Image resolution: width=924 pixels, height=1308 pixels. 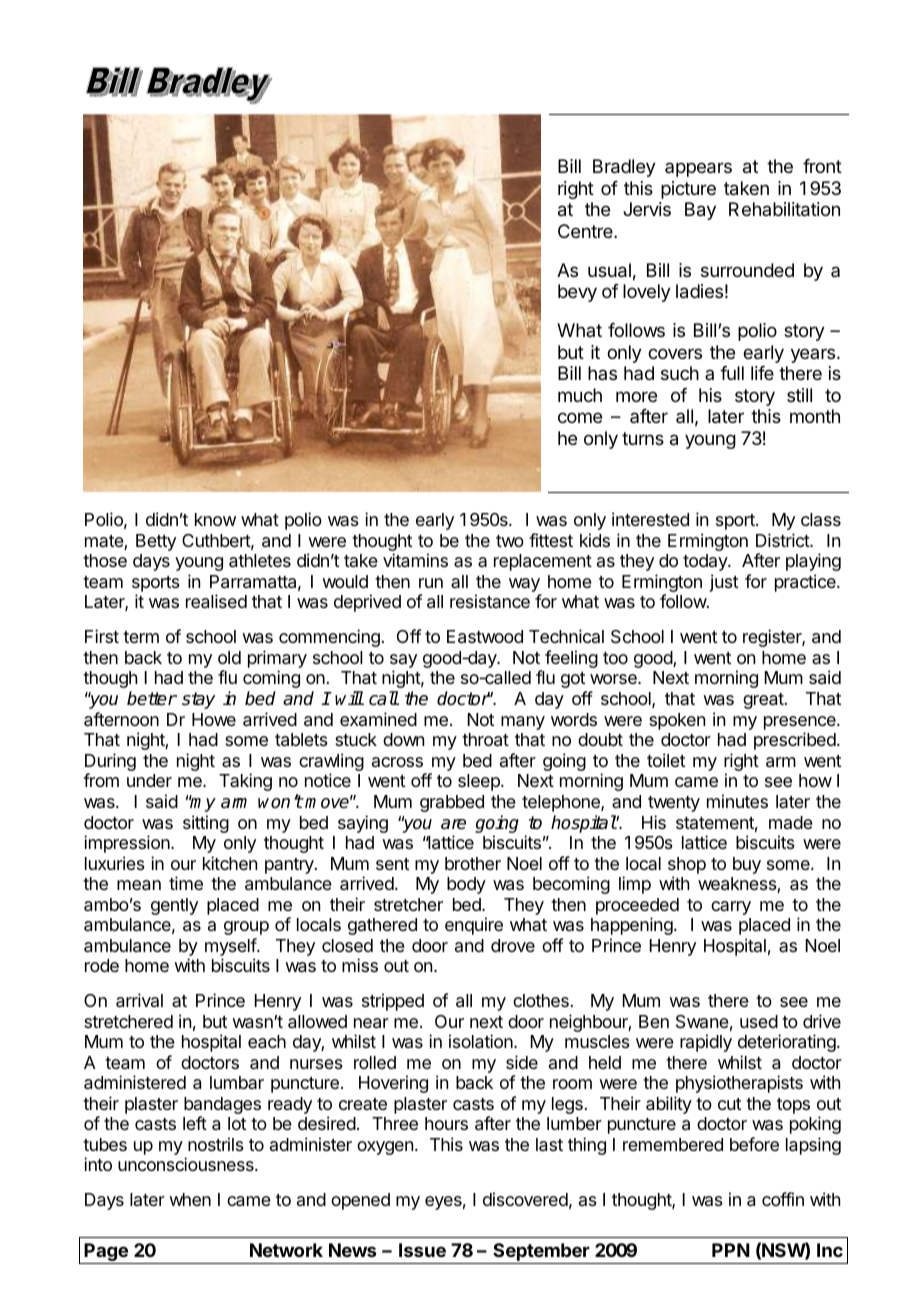 What do you see at coordinates (156, 542) in the page?
I see `Betty` at bounding box center [156, 542].
